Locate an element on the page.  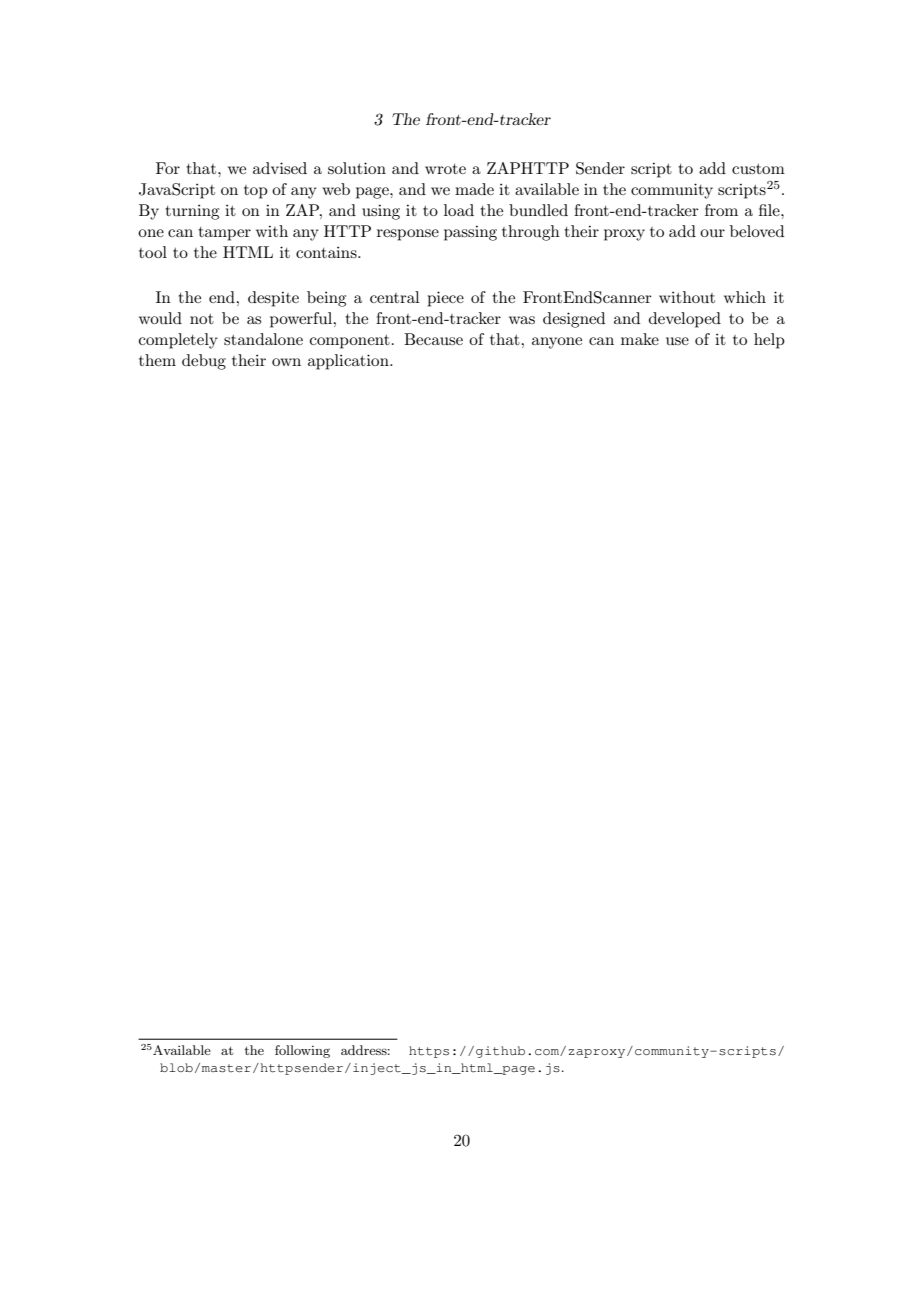
top is located at coordinates (256, 192).
